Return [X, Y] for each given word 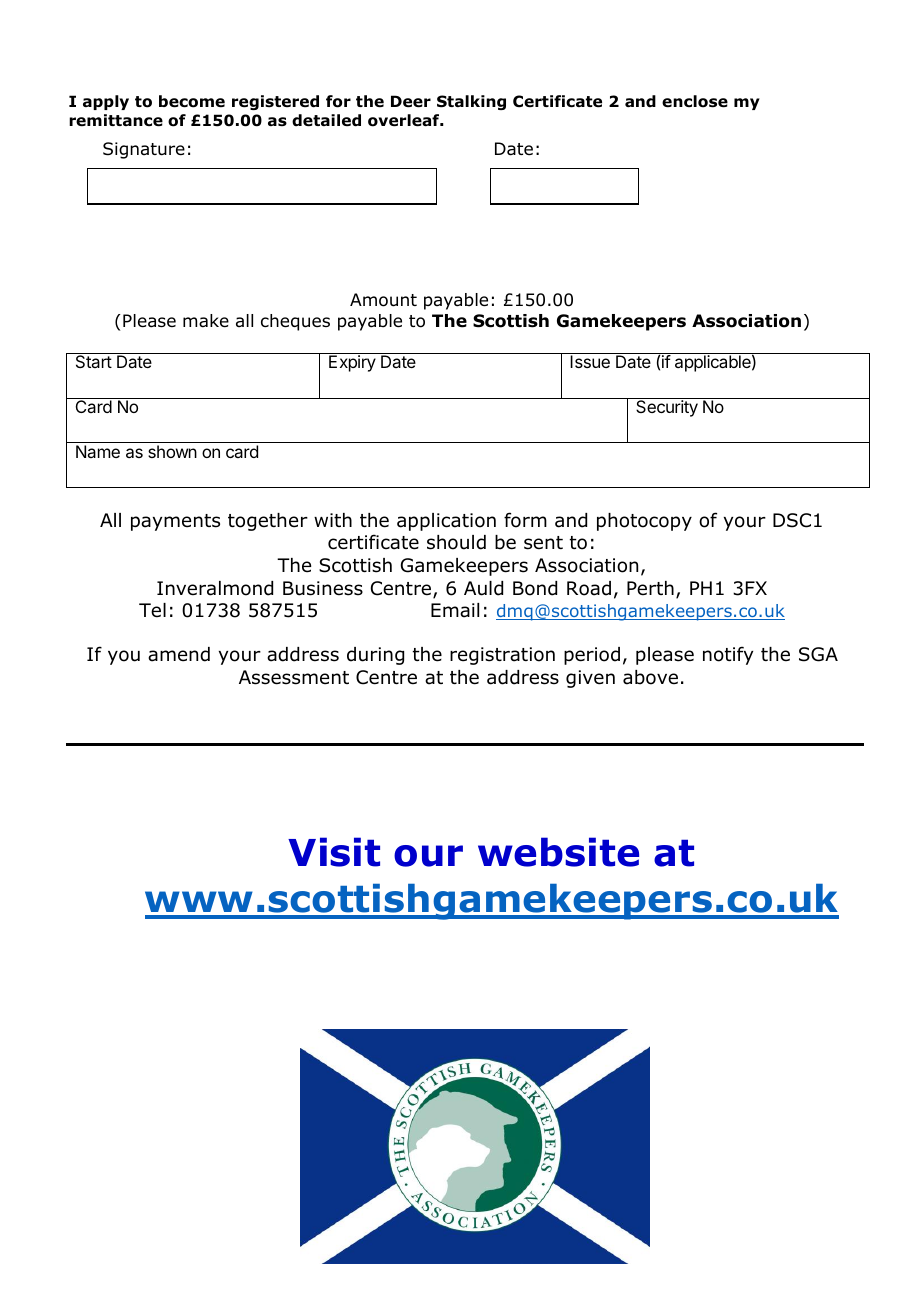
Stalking [471, 102]
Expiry [352, 363]
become [192, 101]
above [650, 677]
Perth [650, 588]
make [206, 321]
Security [667, 408]
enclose [695, 101]
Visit [334, 852]
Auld [483, 588]
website [558, 852]
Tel [152, 610]
